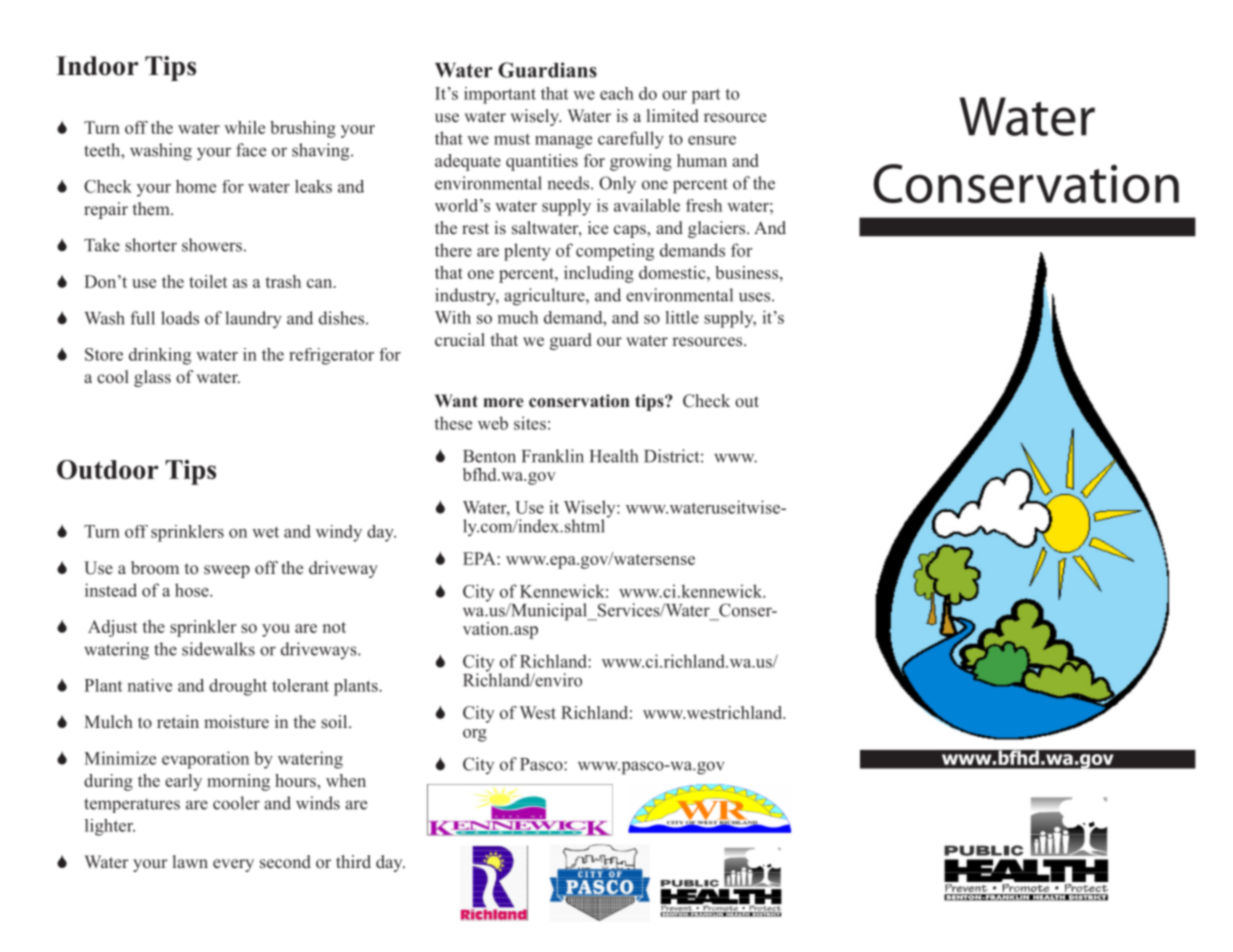  I want to click on Outdoor, so click(108, 469).
